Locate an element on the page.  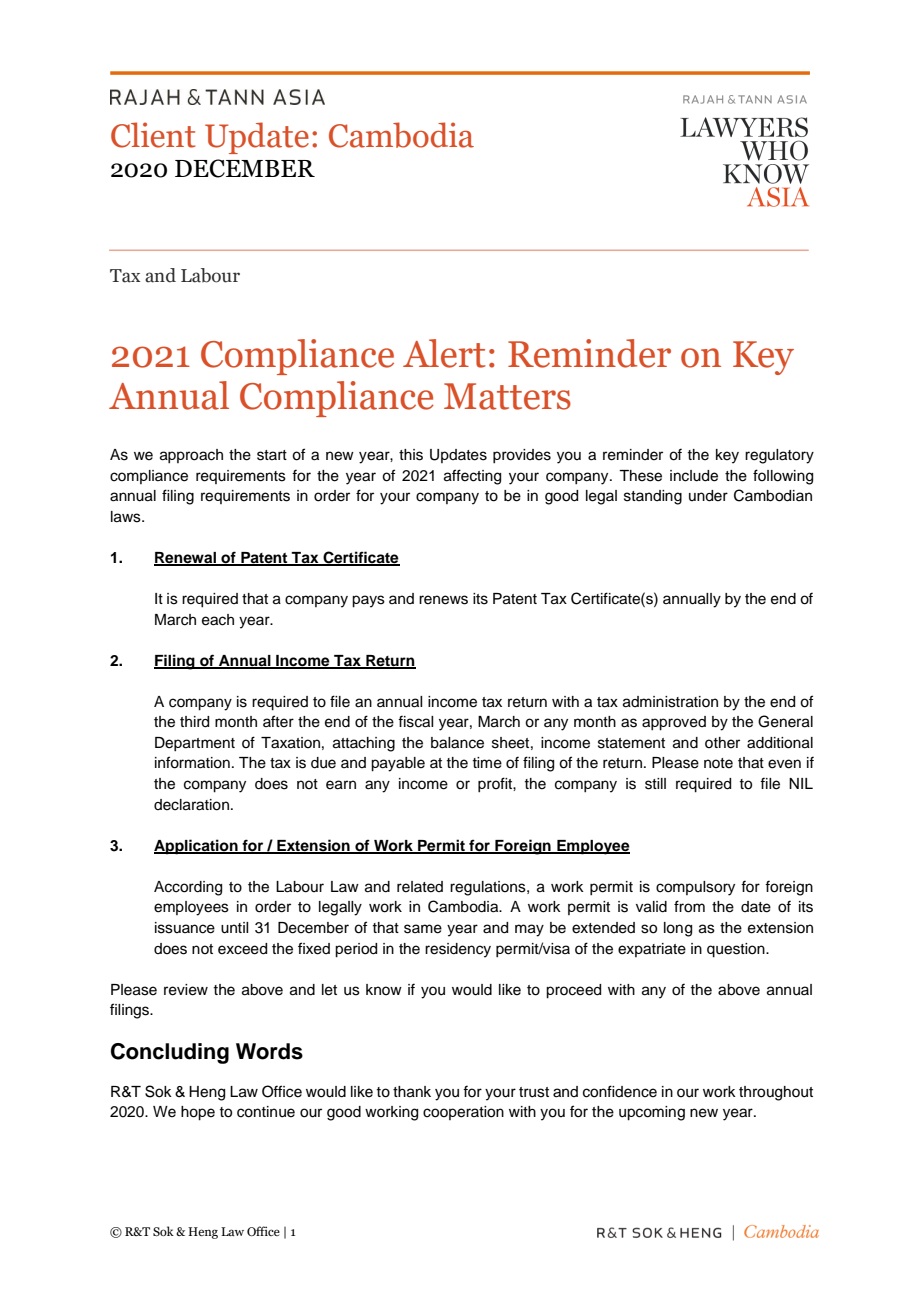
hope is located at coordinates (198, 1113).
